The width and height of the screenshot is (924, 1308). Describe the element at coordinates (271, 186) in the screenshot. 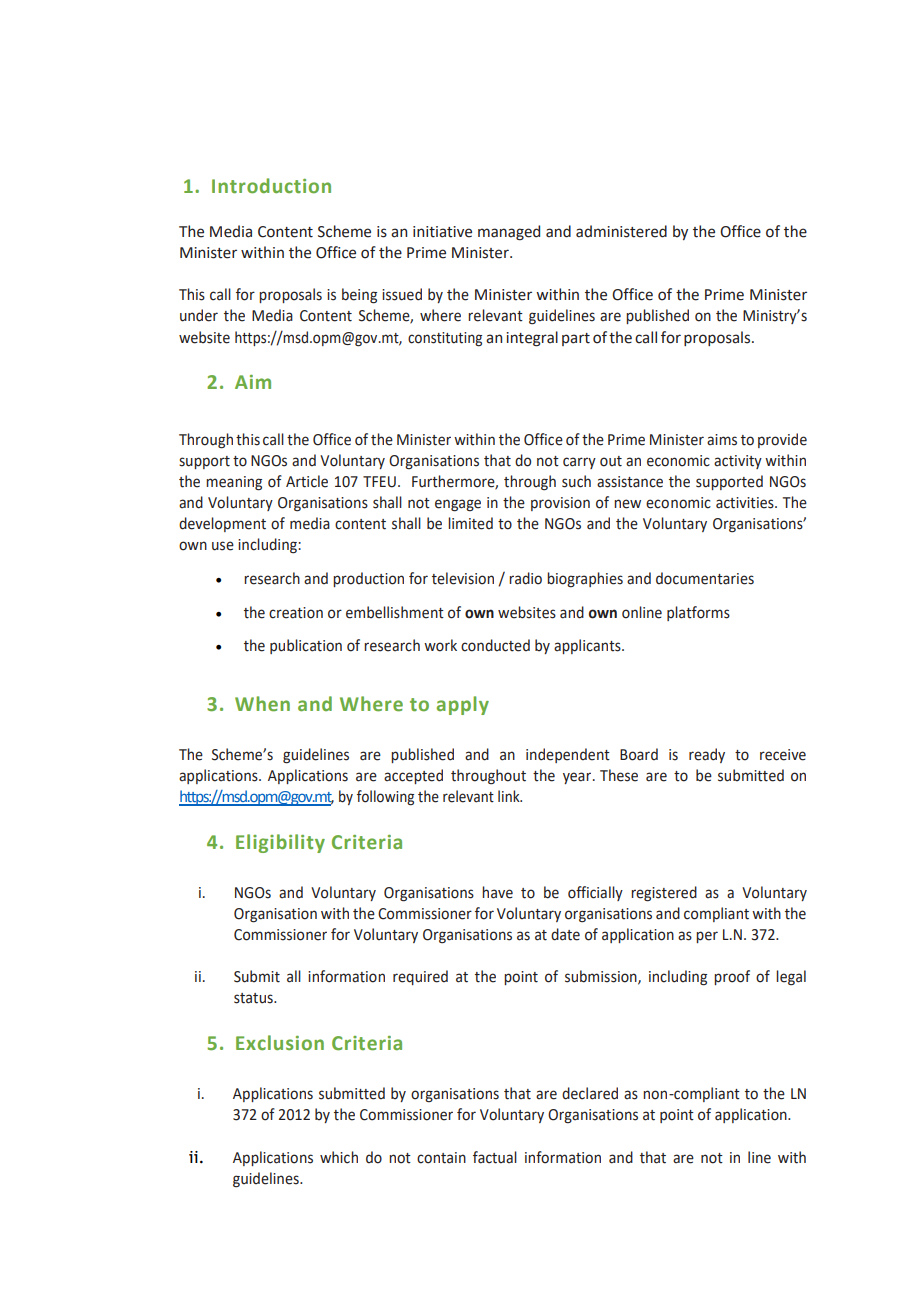

I see `Introduction` at that location.
